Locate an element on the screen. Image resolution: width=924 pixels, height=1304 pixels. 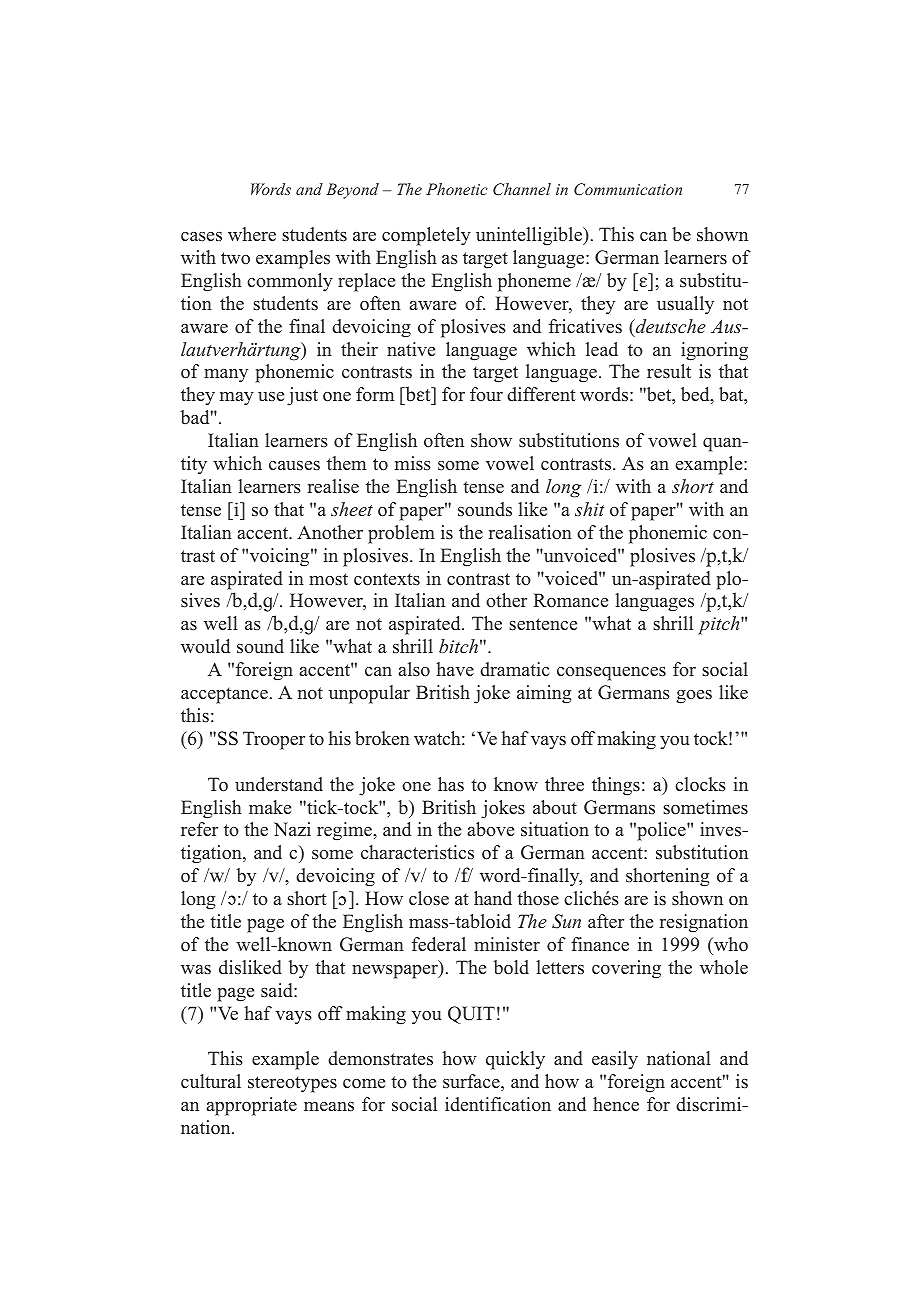
quickly is located at coordinates (515, 1060).
